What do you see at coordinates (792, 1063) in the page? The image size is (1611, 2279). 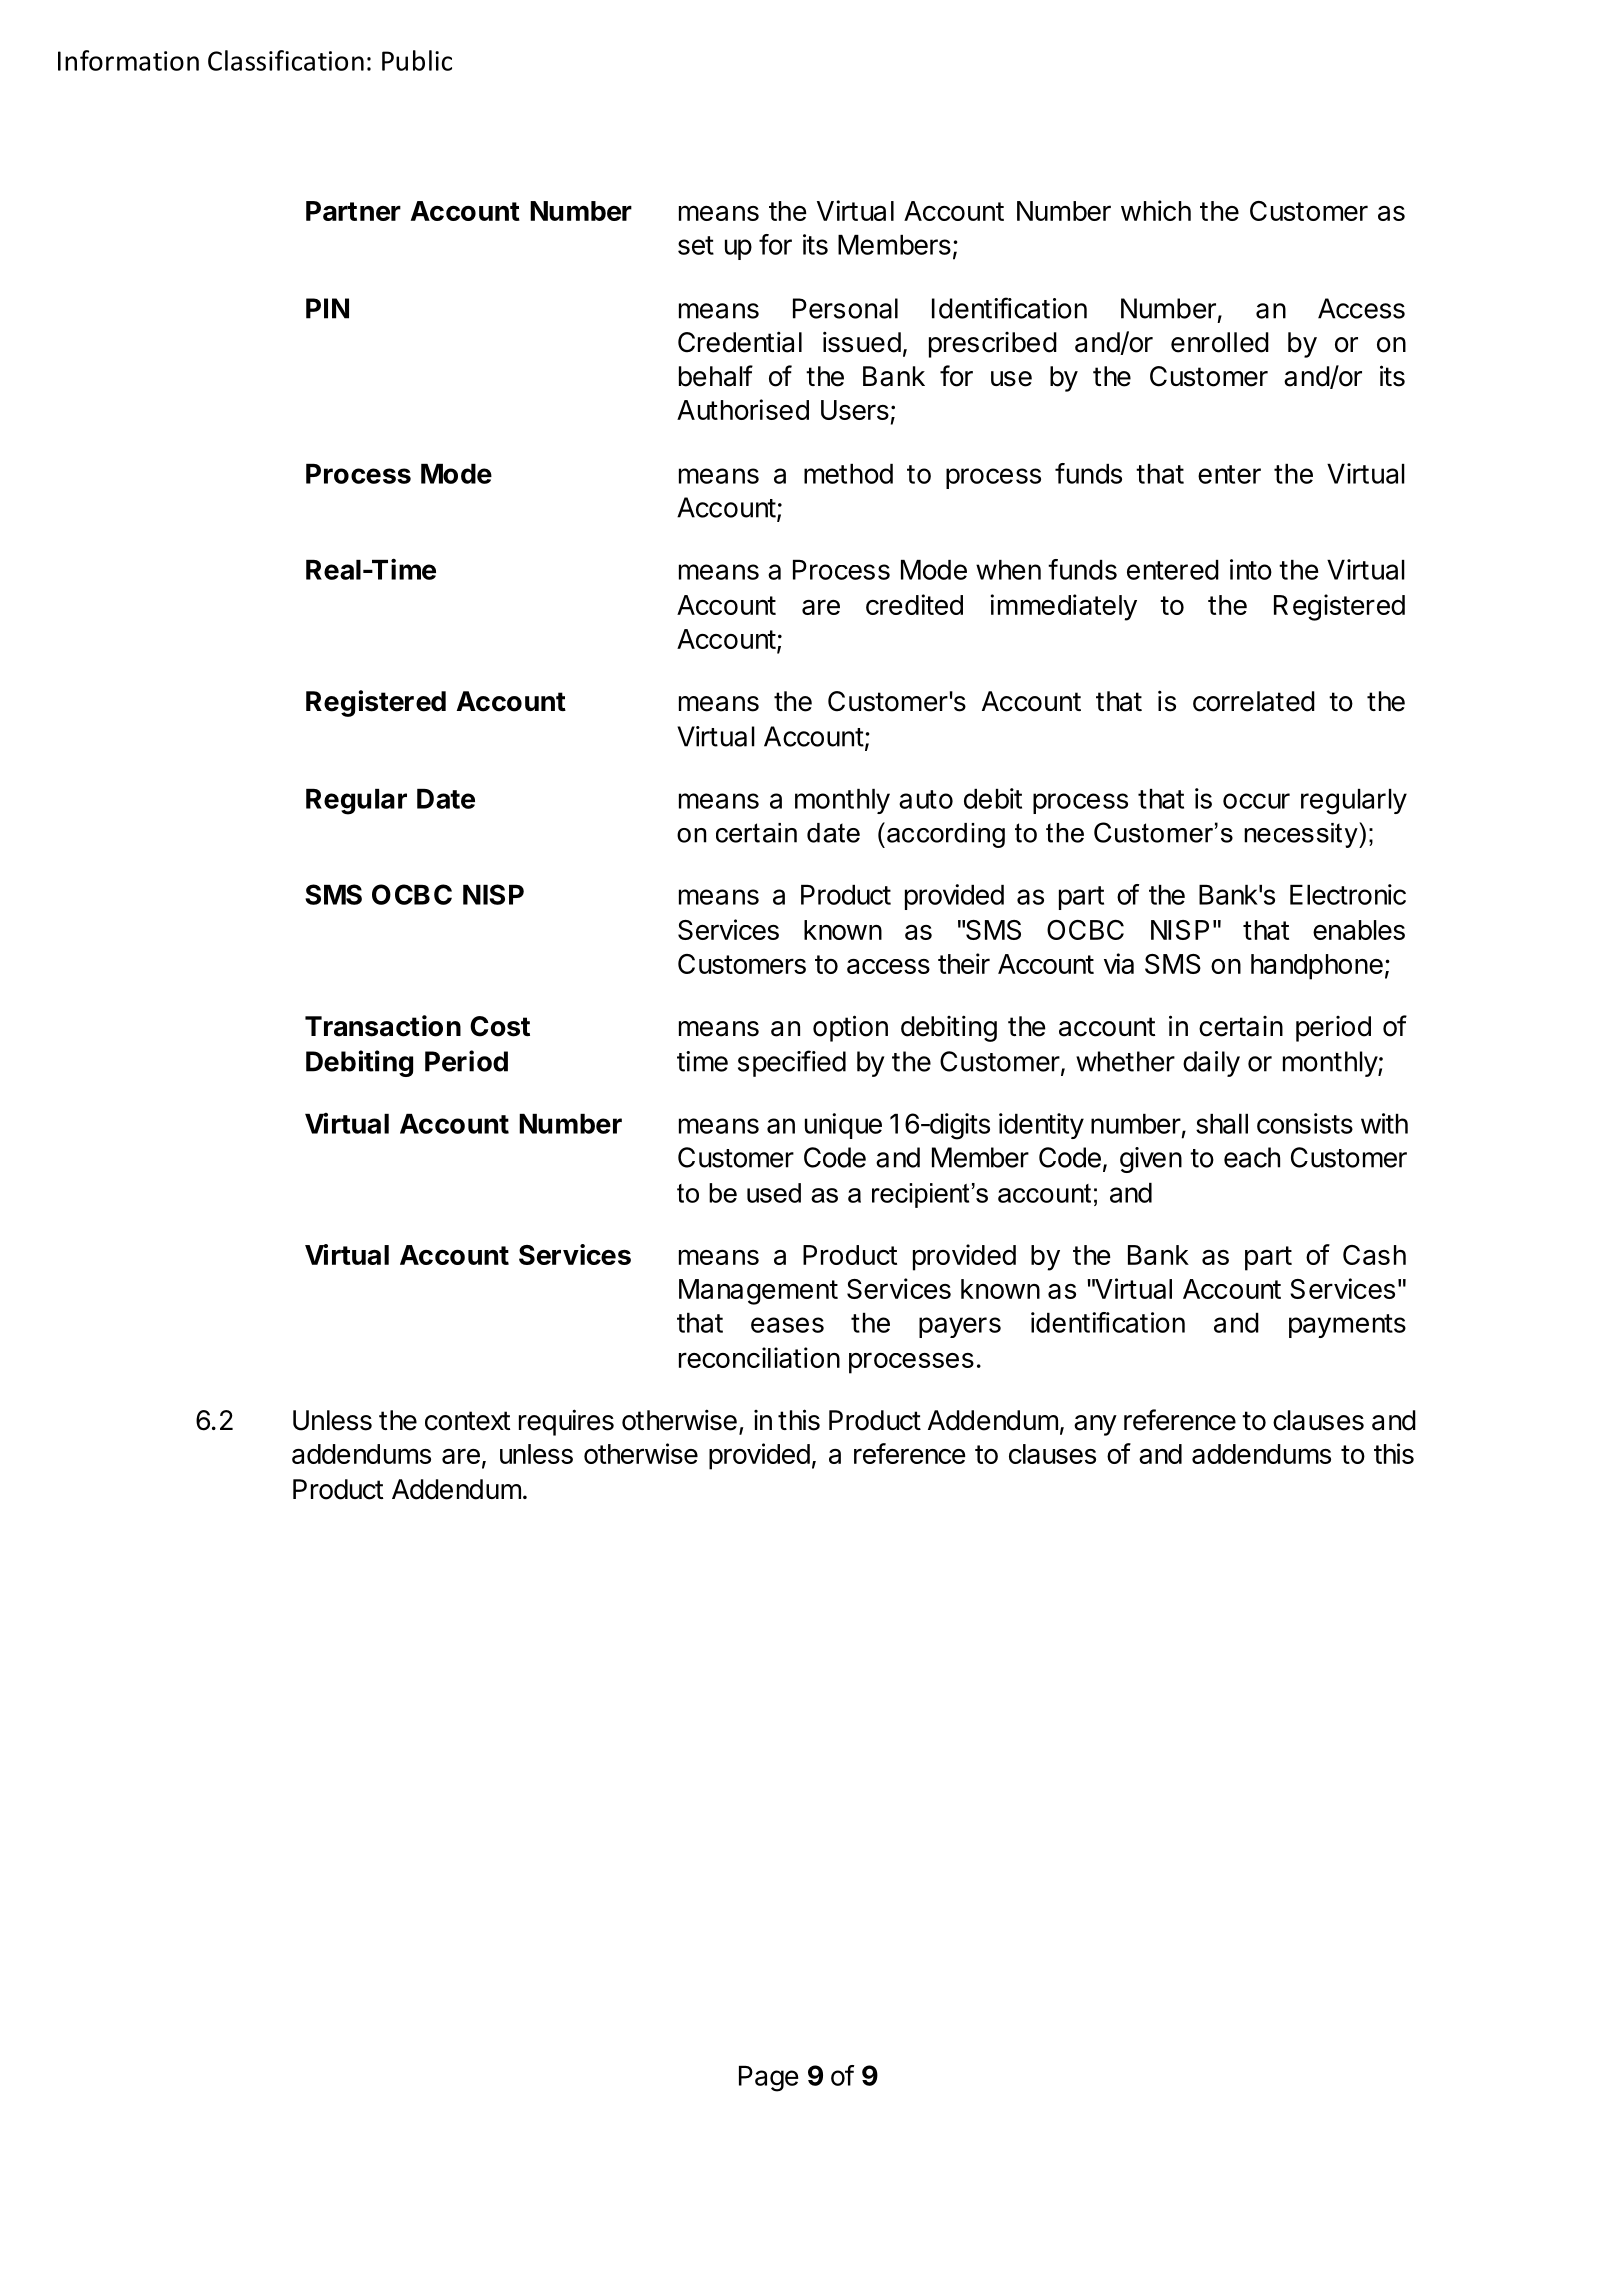 I see `specified` at bounding box center [792, 1063].
